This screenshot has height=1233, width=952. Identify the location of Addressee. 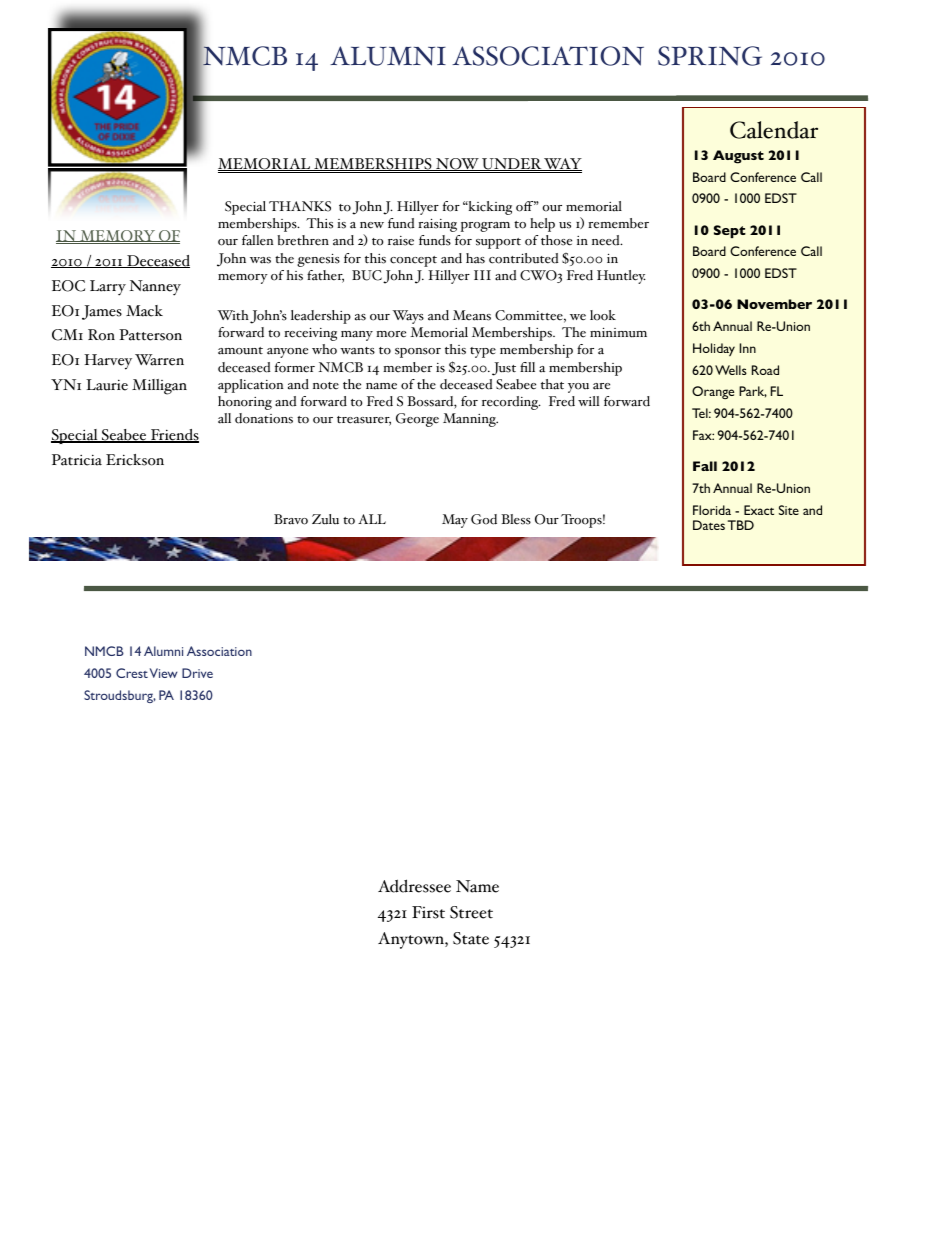
(414, 886).
